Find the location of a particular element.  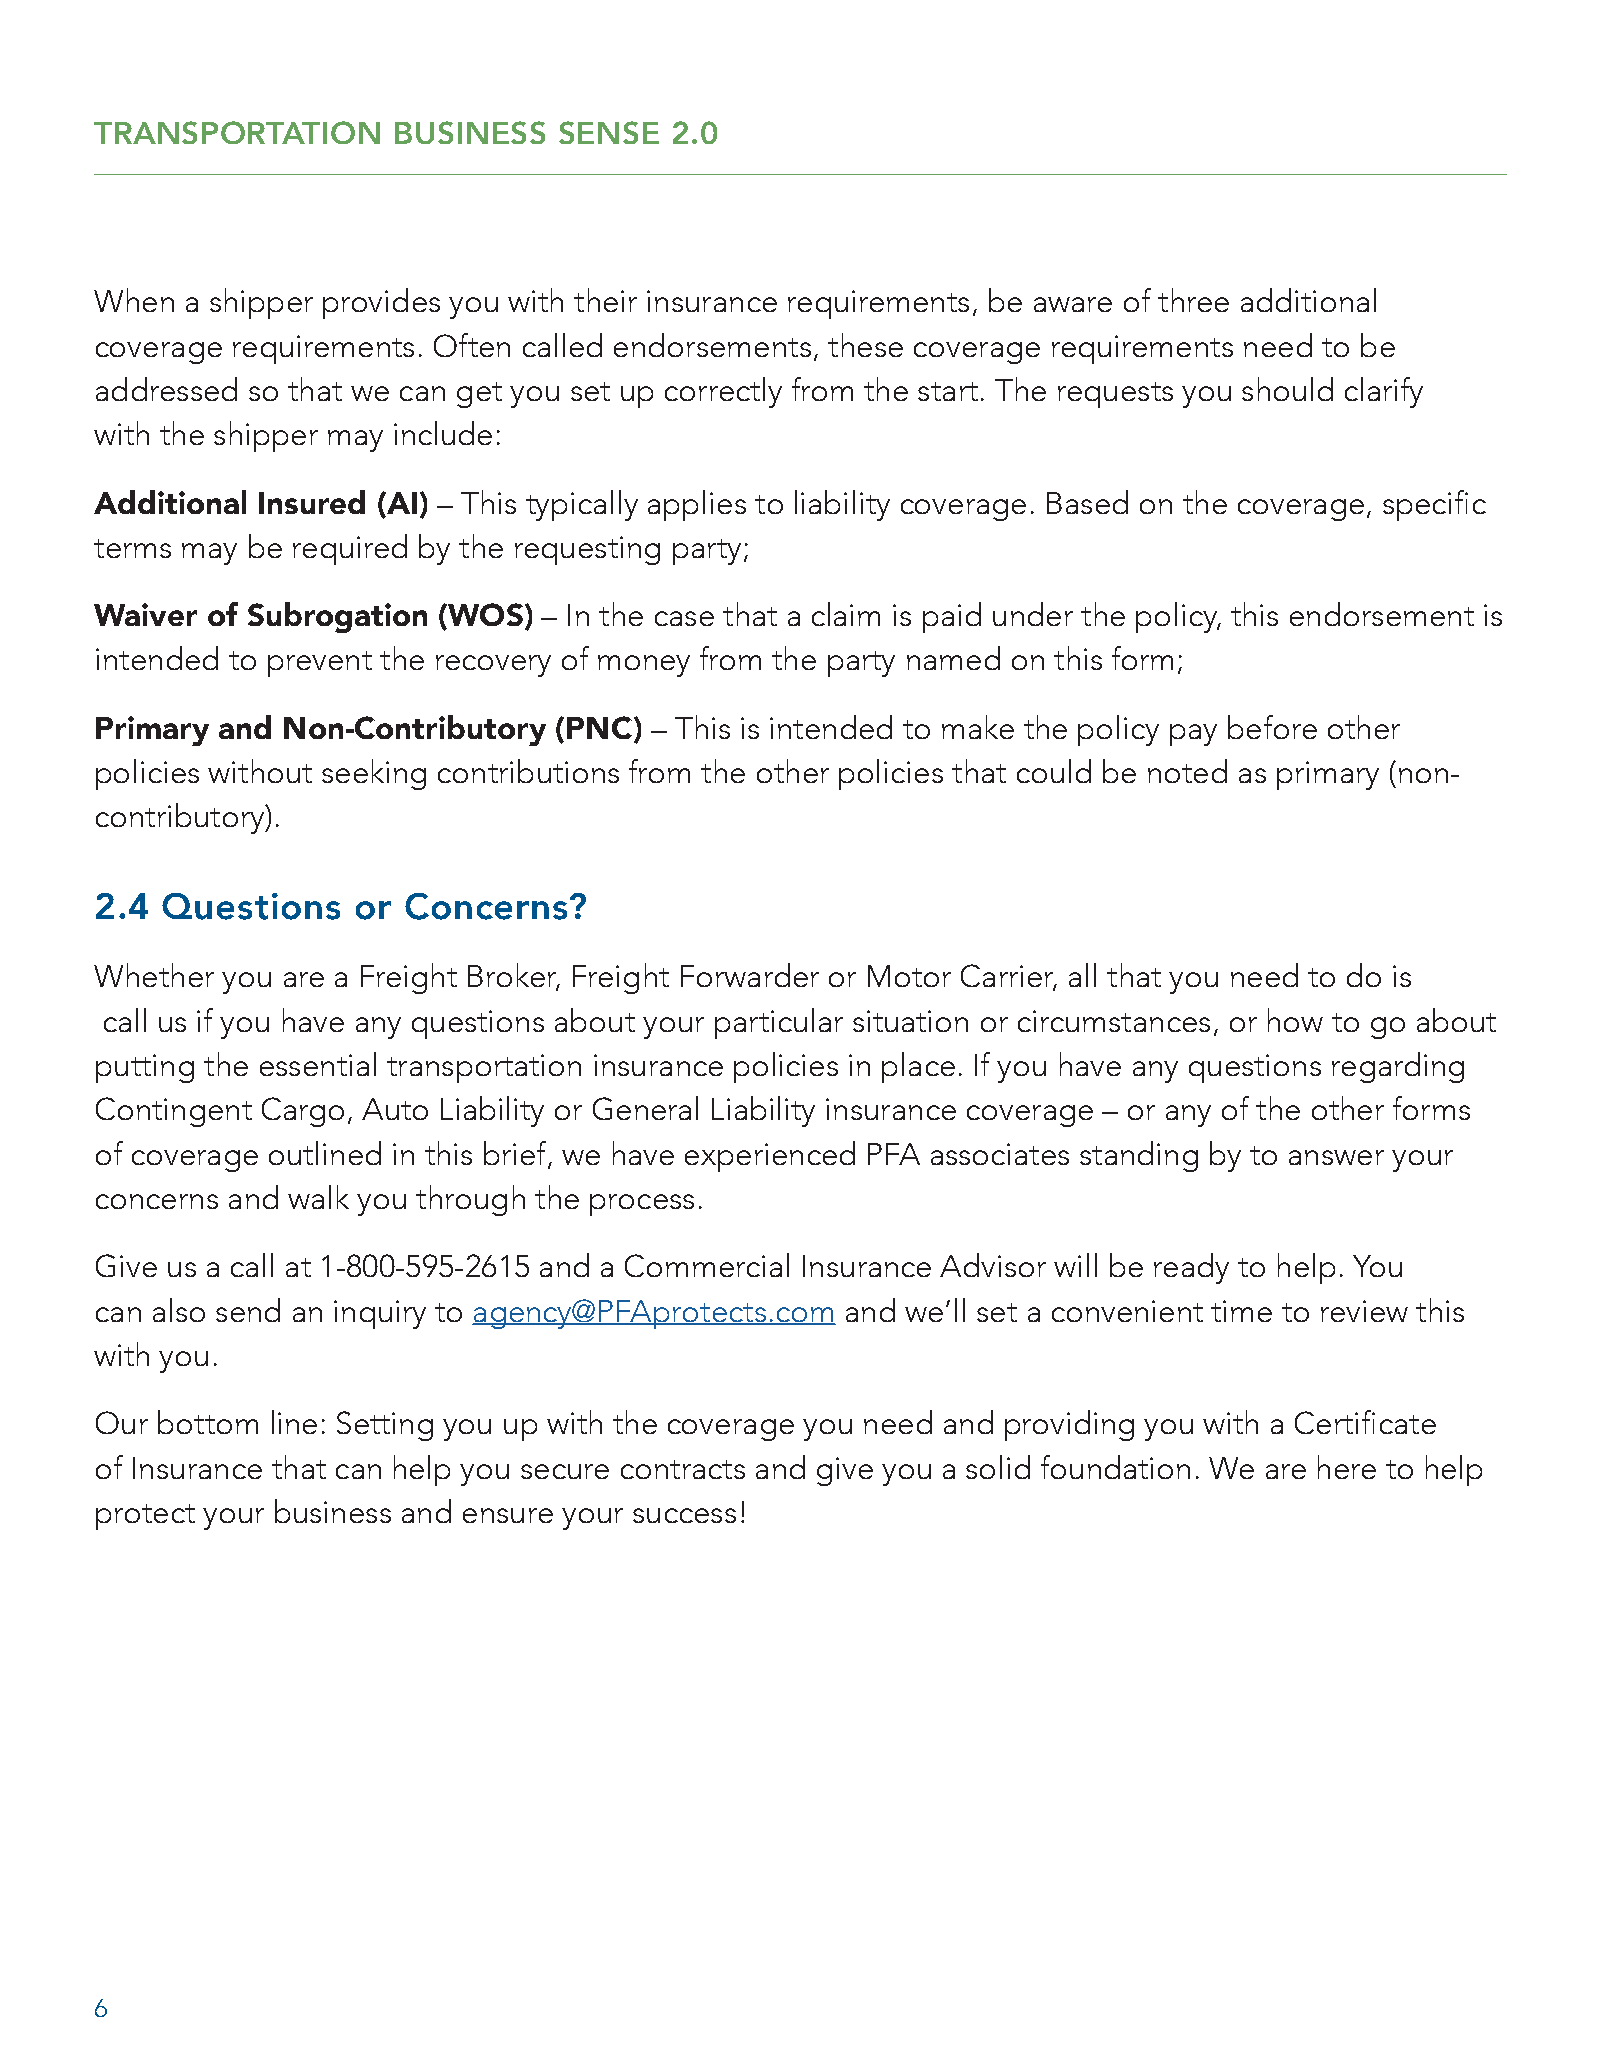

Subrogation is located at coordinates (337, 617).
